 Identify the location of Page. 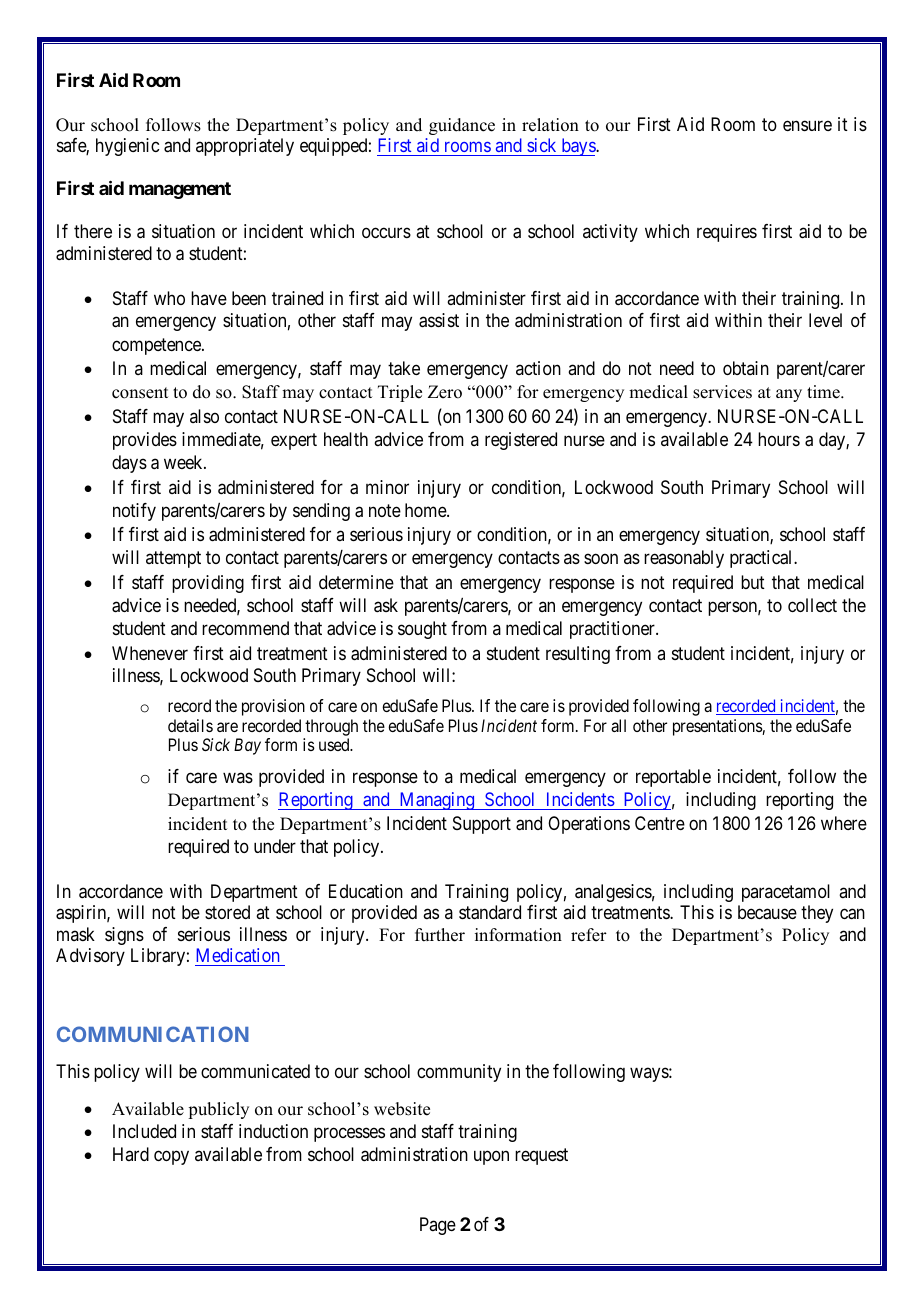
(438, 1226).
